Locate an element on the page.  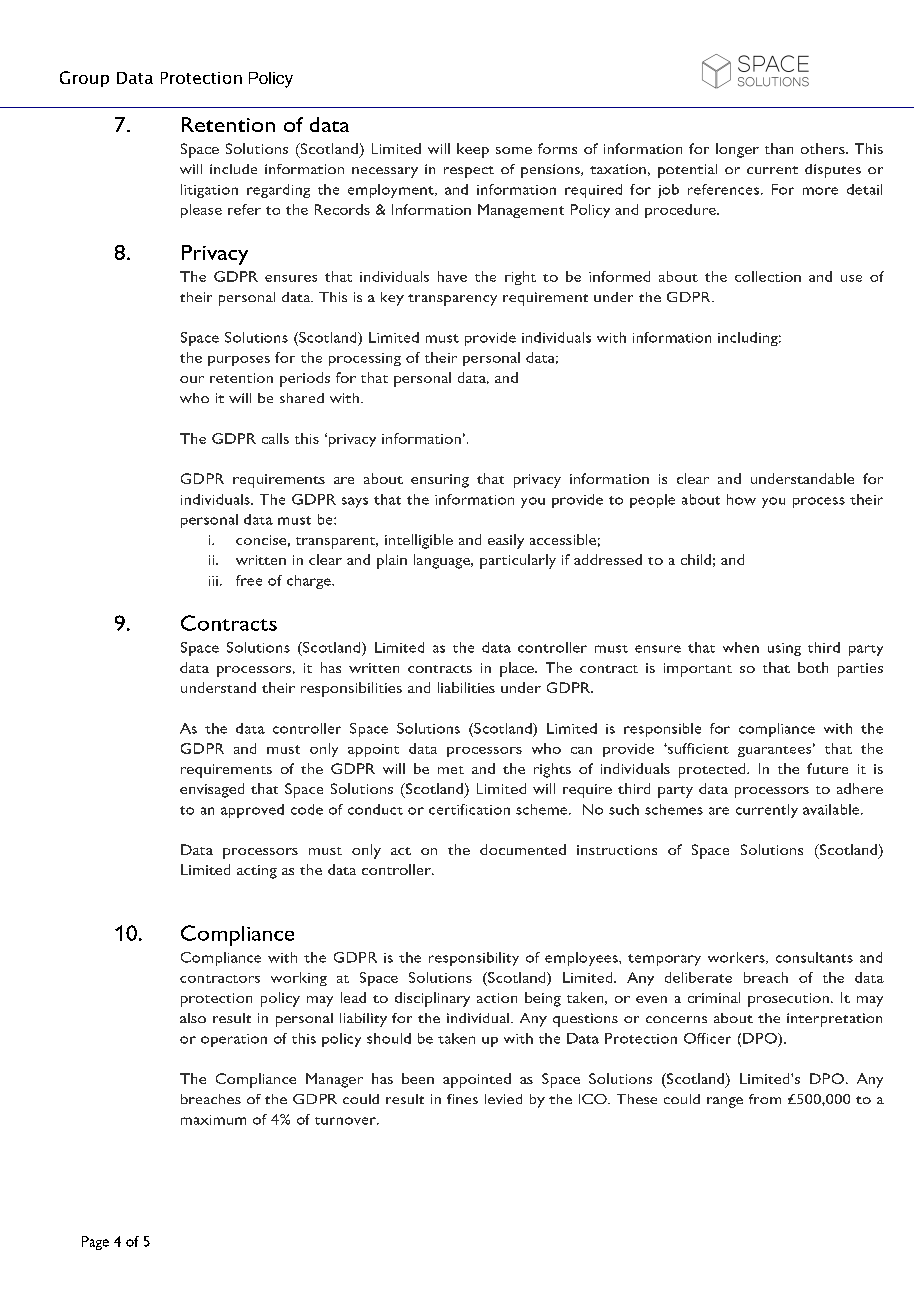
responsibility is located at coordinates (474, 959).
